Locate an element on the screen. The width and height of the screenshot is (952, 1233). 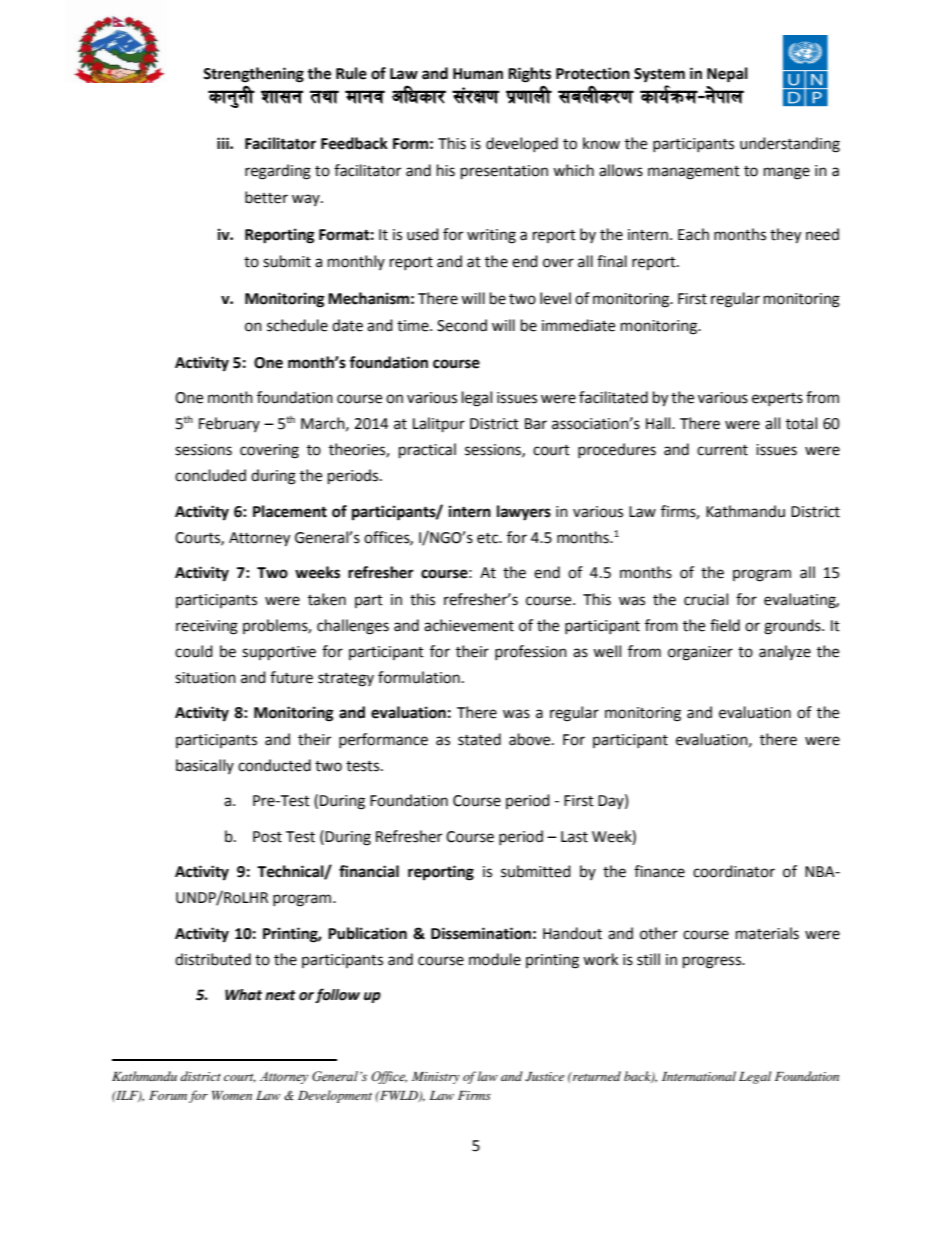
achievement is located at coordinates (469, 625).
